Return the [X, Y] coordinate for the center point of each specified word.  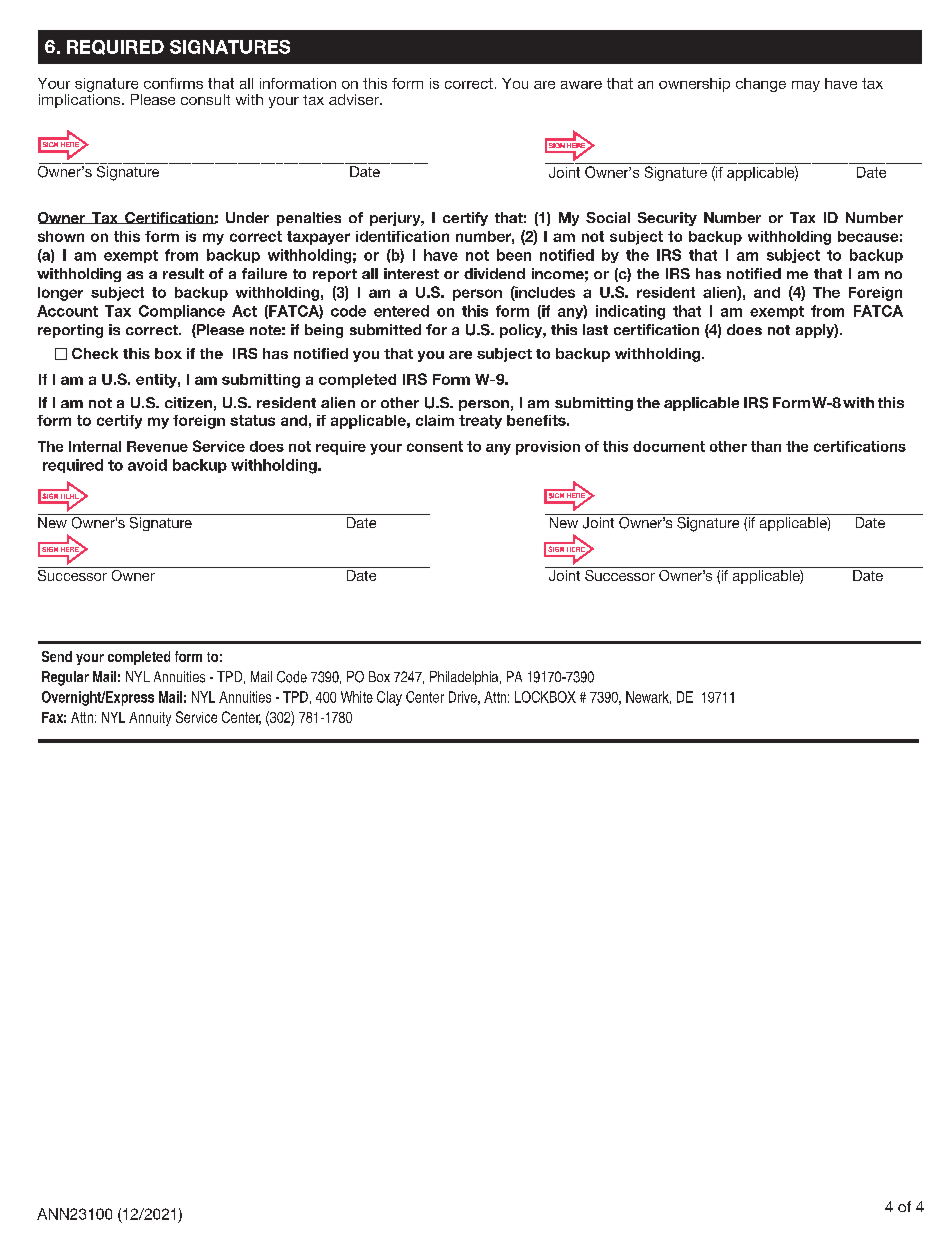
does [744, 329]
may [806, 86]
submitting [261, 381]
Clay [389, 698]
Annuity [150, 719]
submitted [385, 329]
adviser [355, 99]
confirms [173, 83]
